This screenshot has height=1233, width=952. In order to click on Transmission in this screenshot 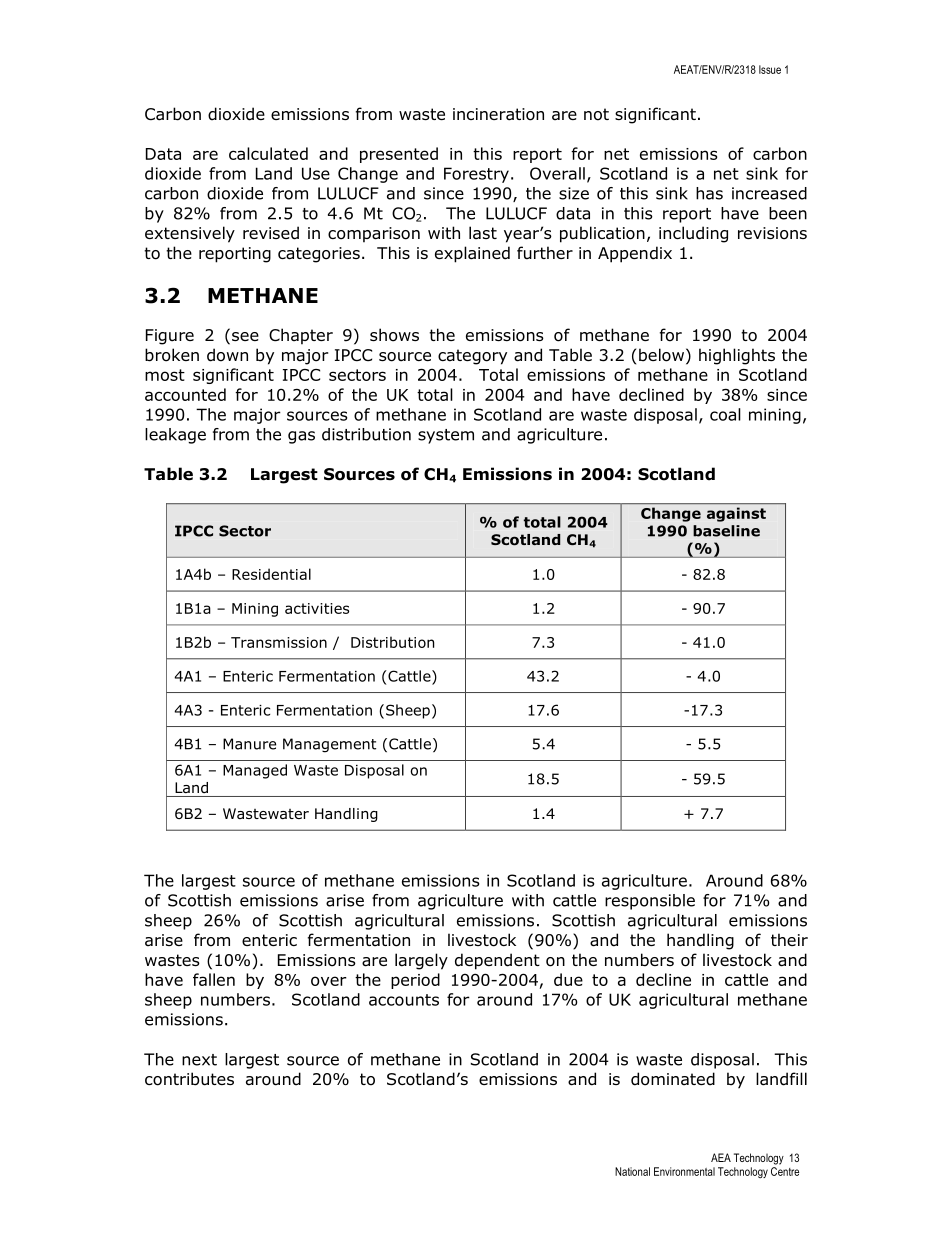, I will do `click(279, 642)`.
